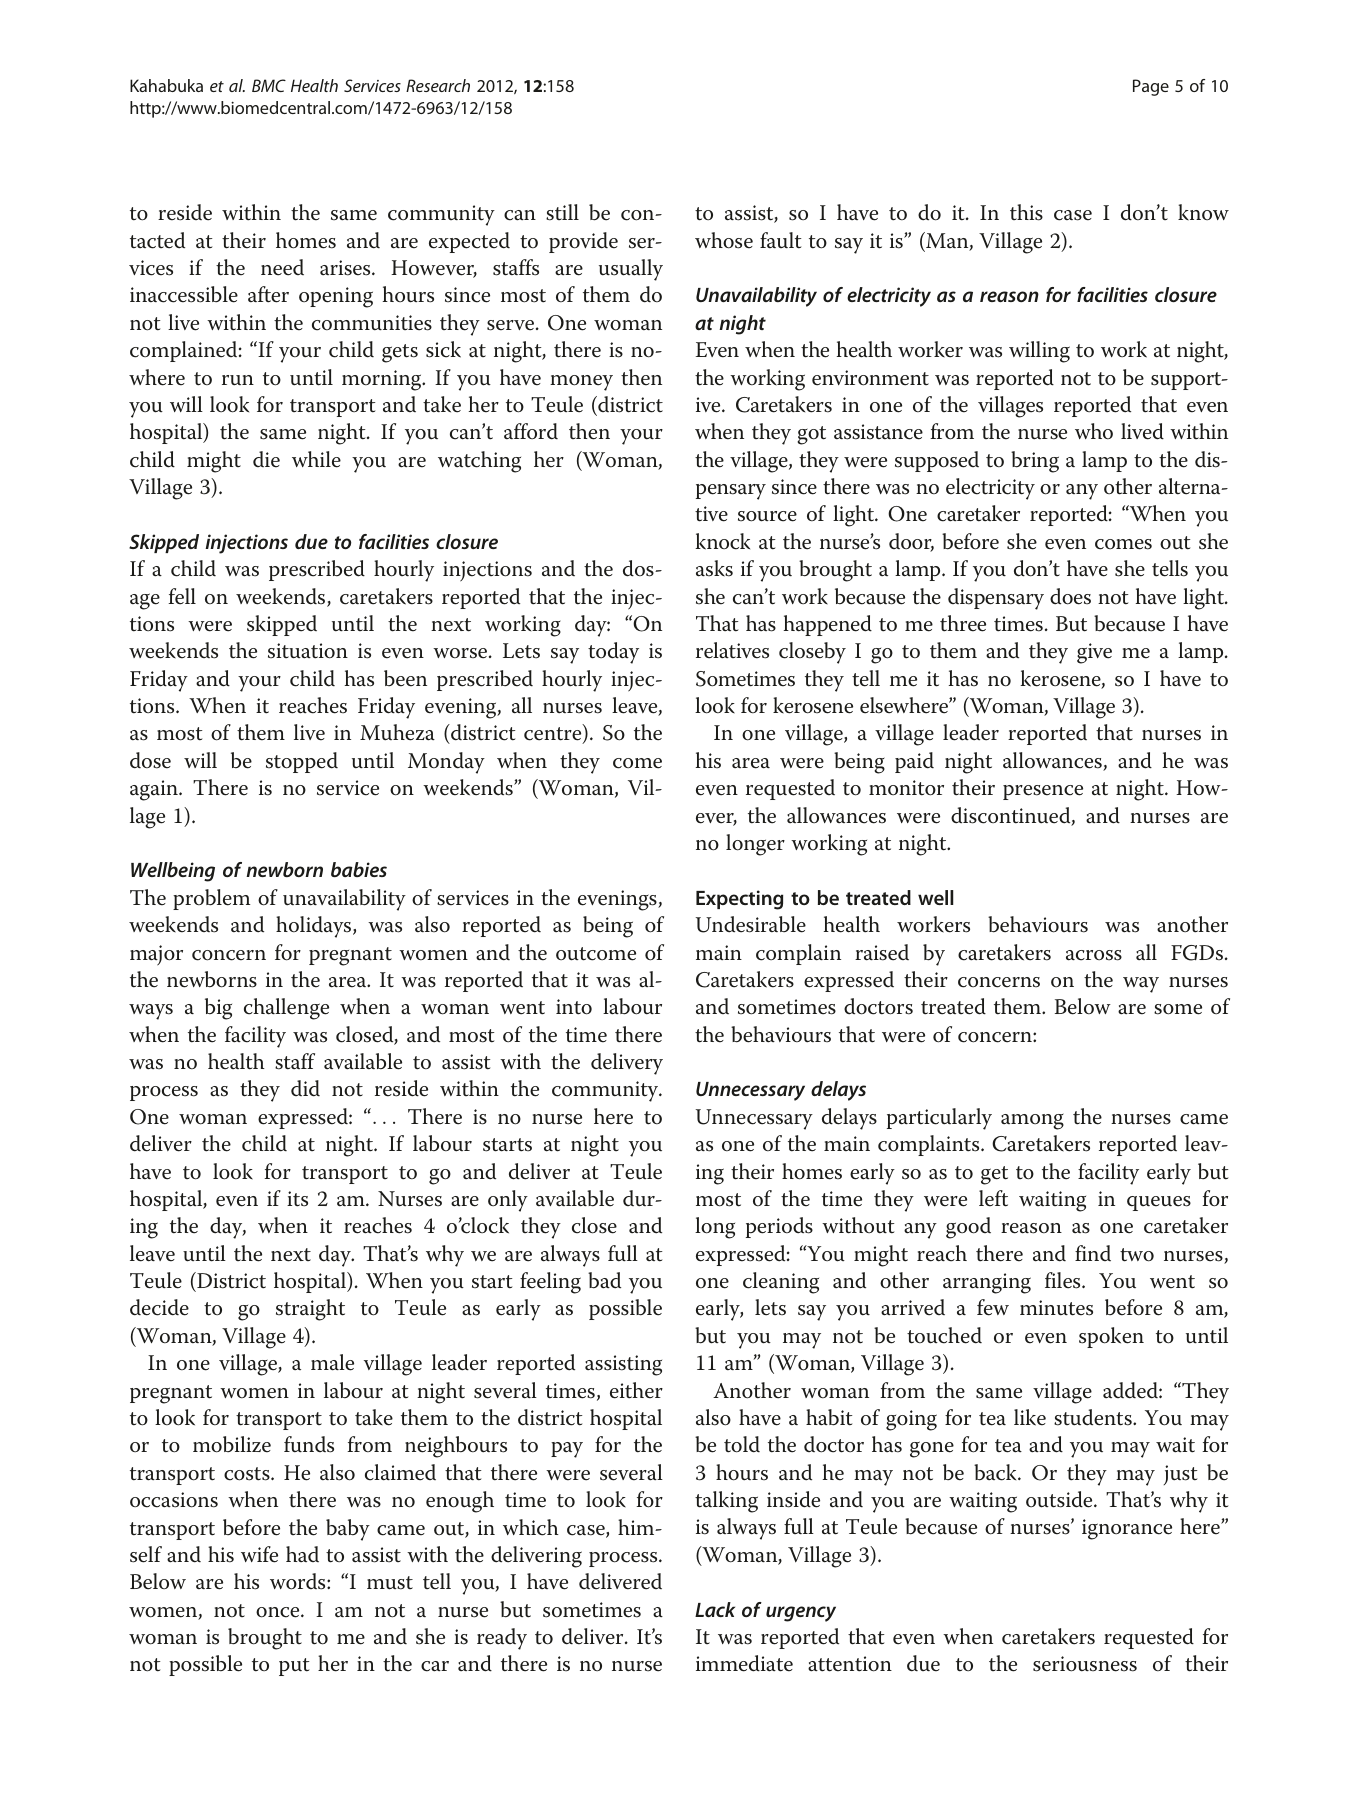 The image size is (1358, 1811). What do you see at coordinates (722, 541) in the page?
I see `knock` at bounding box center [722, 541].
